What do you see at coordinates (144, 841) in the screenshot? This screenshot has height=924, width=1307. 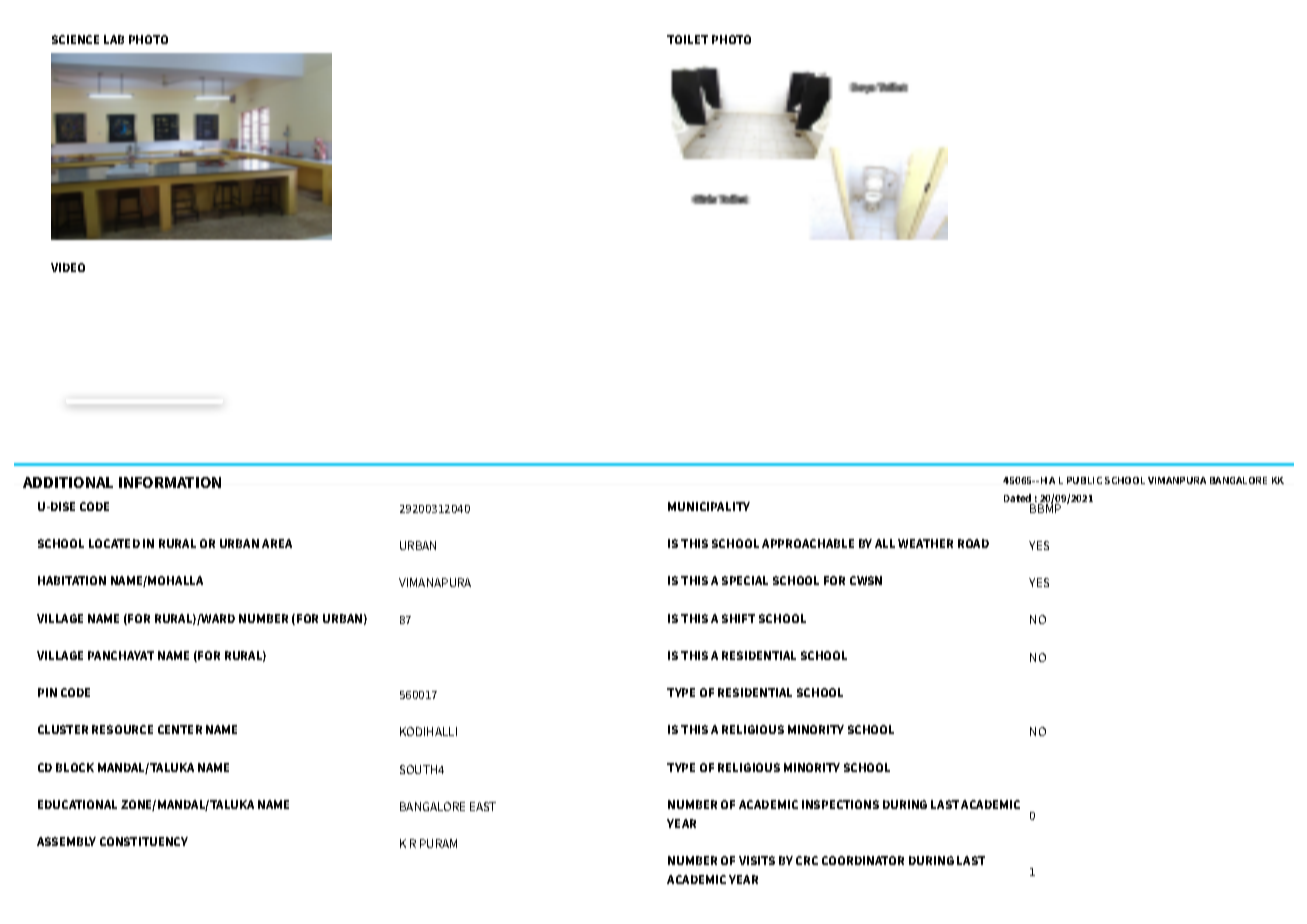 I see `CONSTITUENCY` at bounding box center [144, 841].
